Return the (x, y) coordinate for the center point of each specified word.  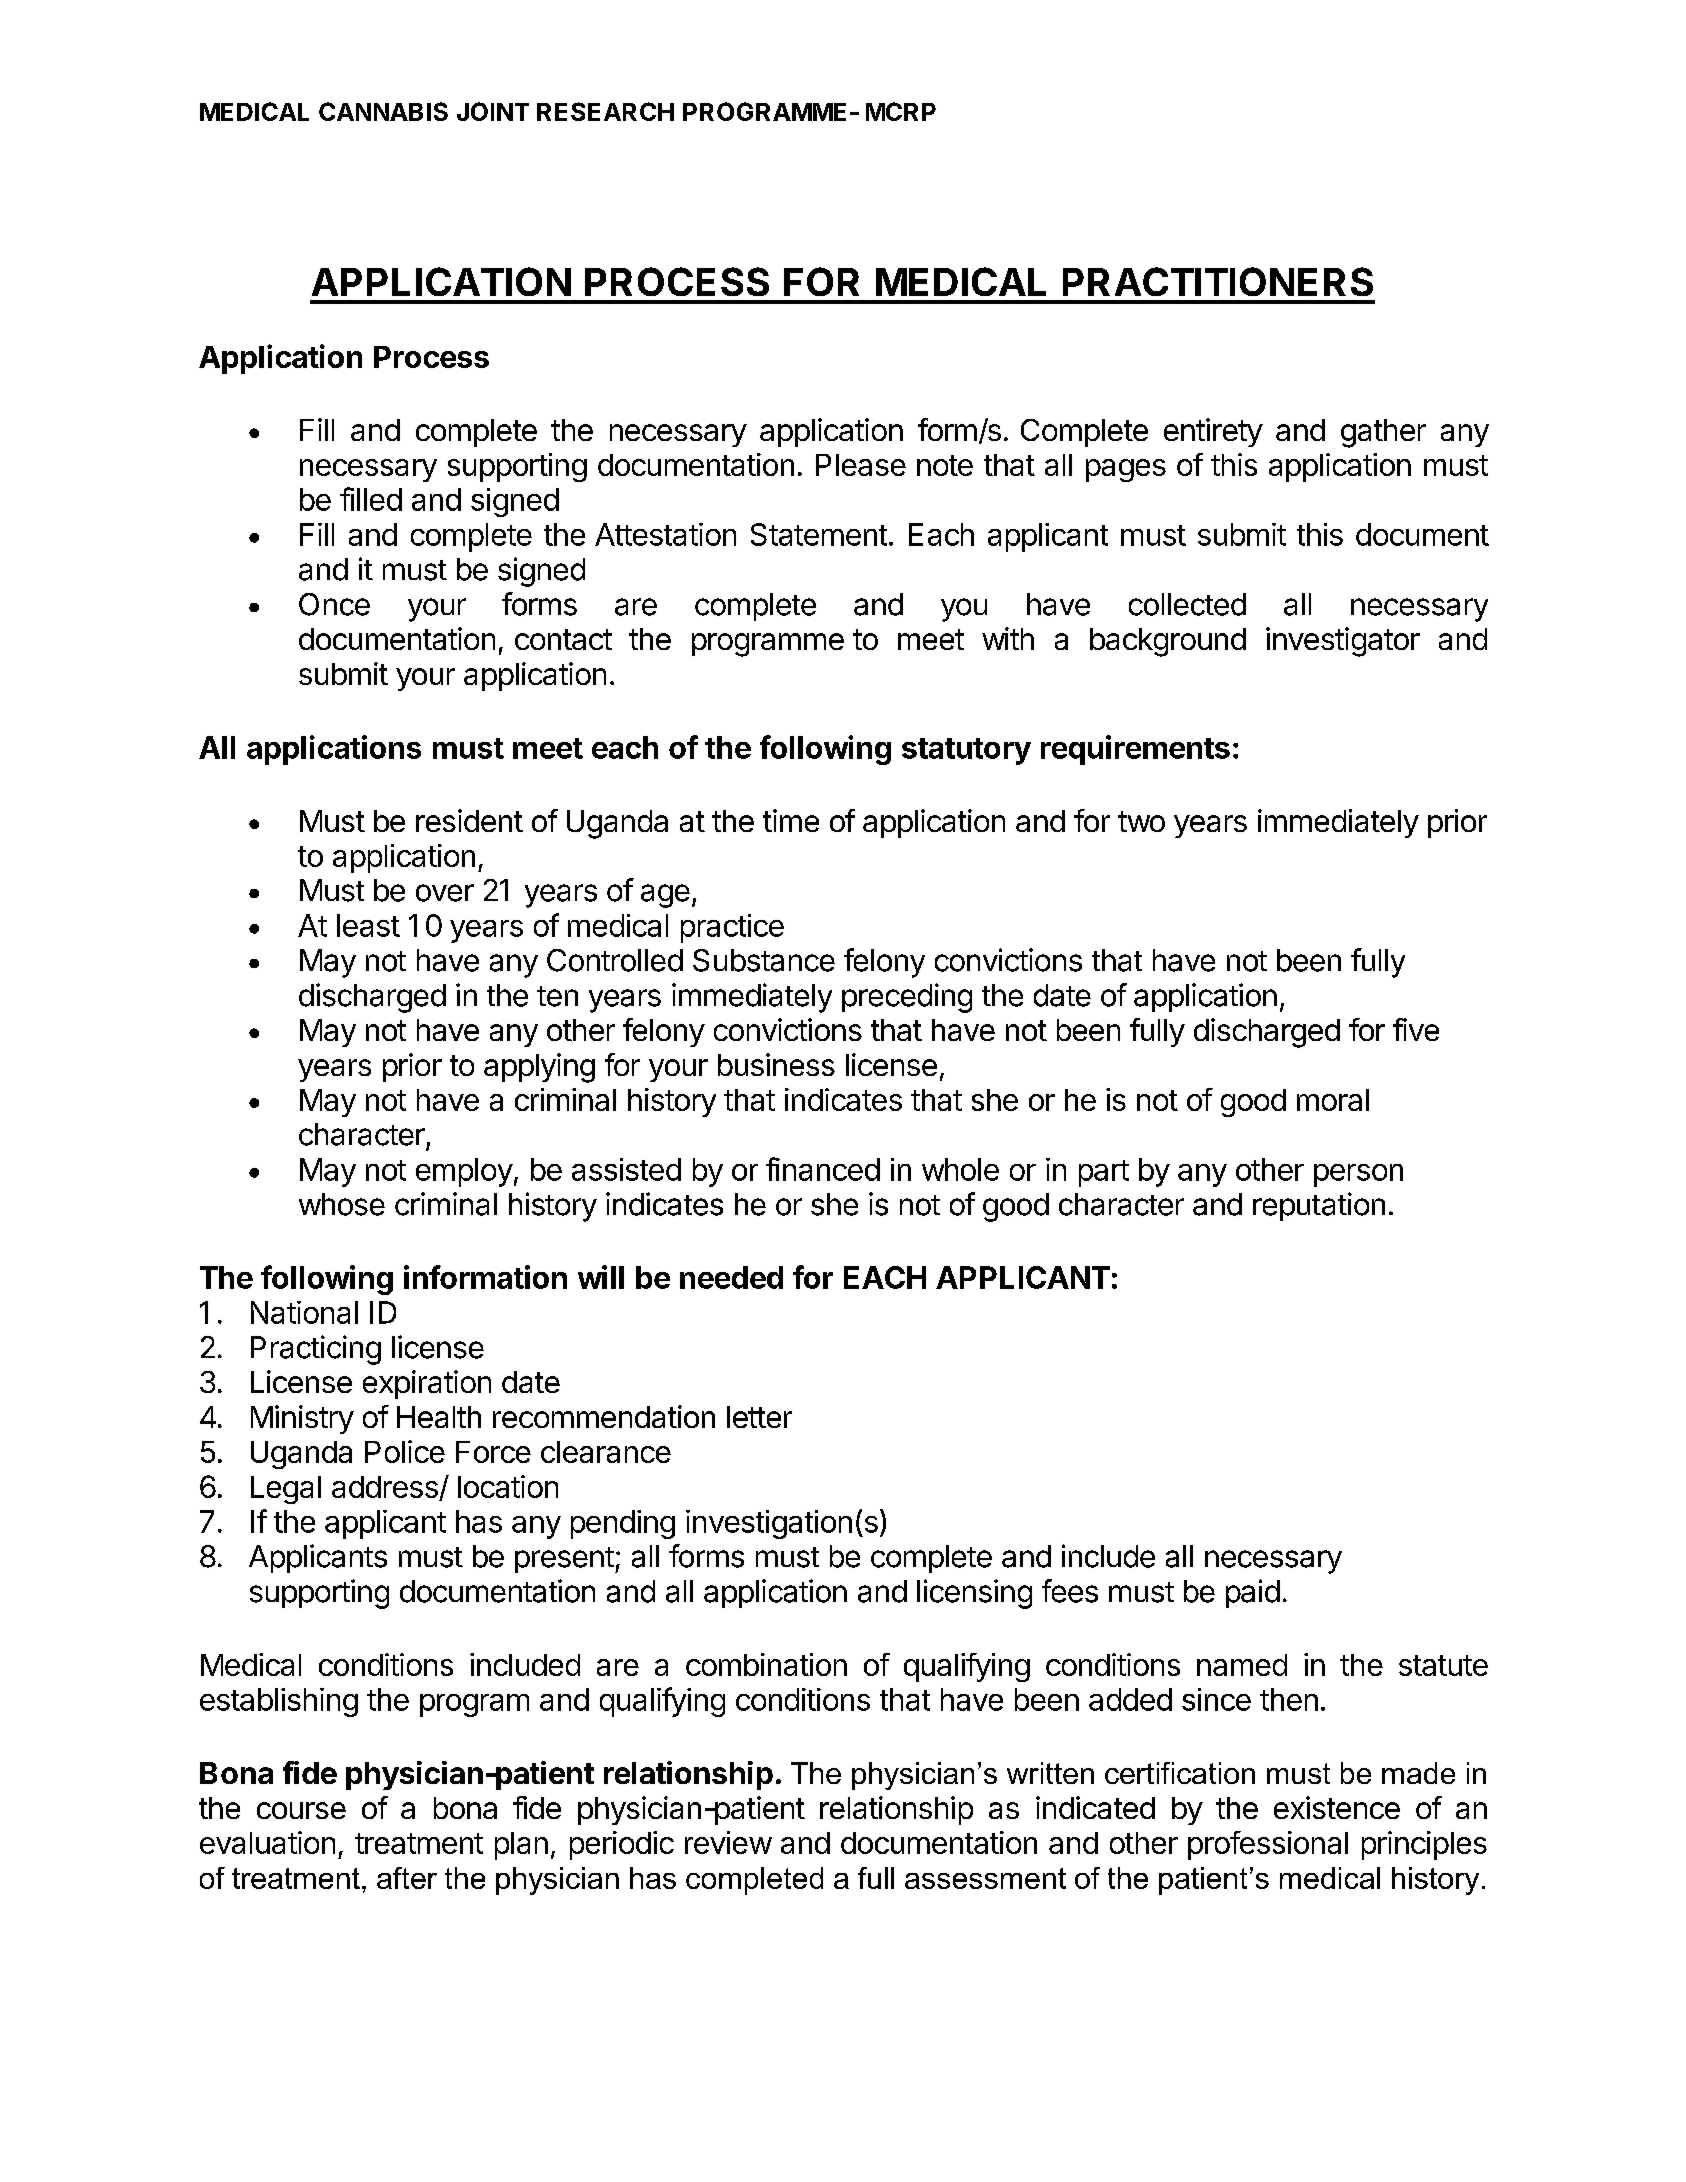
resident (469, 820)
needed (731, 1277)
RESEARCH (605, 111)
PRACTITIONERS (1218, 281)
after (407, 1878)
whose (342, 1204)
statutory (966, 751)
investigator (1343, 642)
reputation (1319, 1206)
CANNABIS (383, 111)
